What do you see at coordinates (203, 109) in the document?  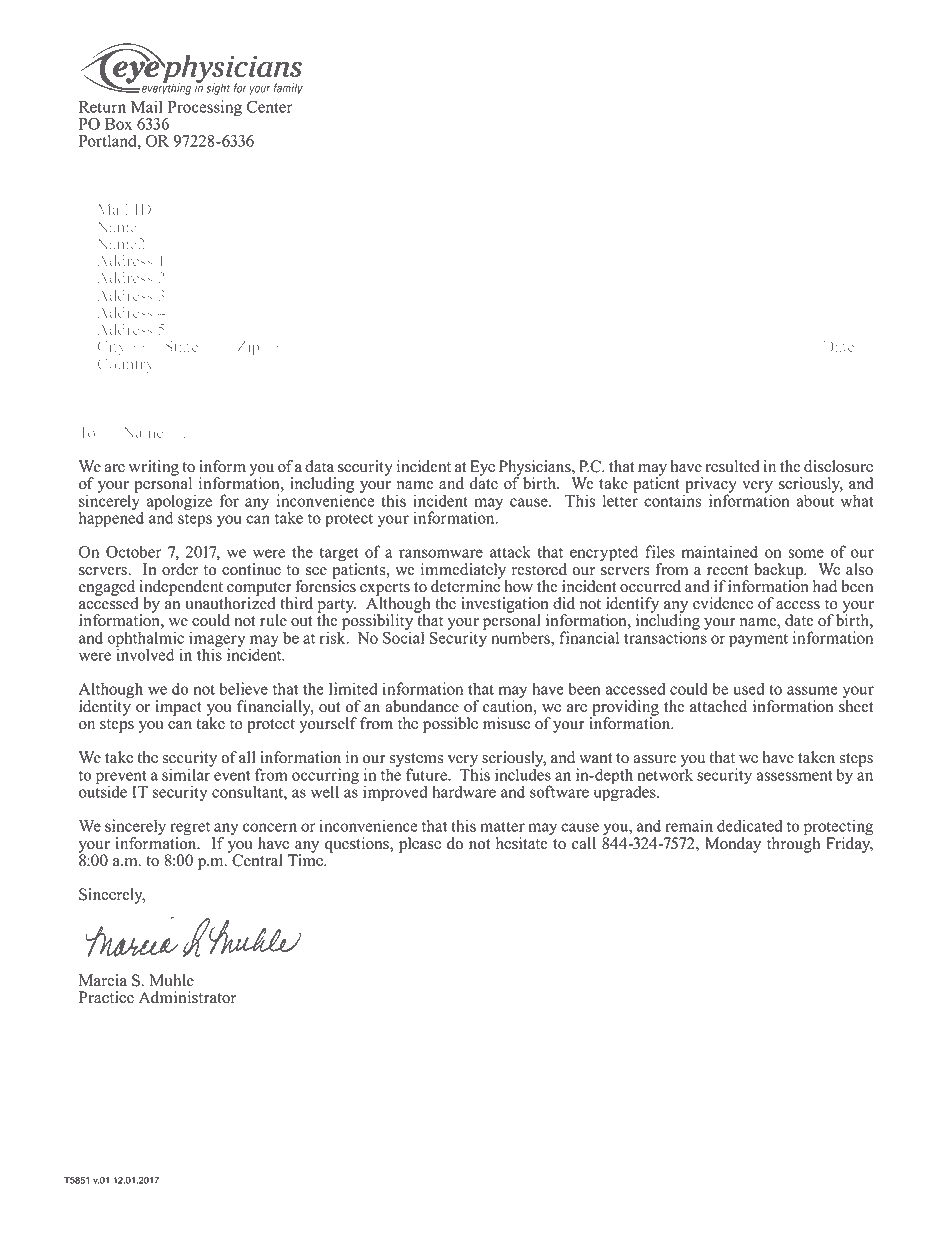 I see `Processing` at bounding box center [203, 109].
